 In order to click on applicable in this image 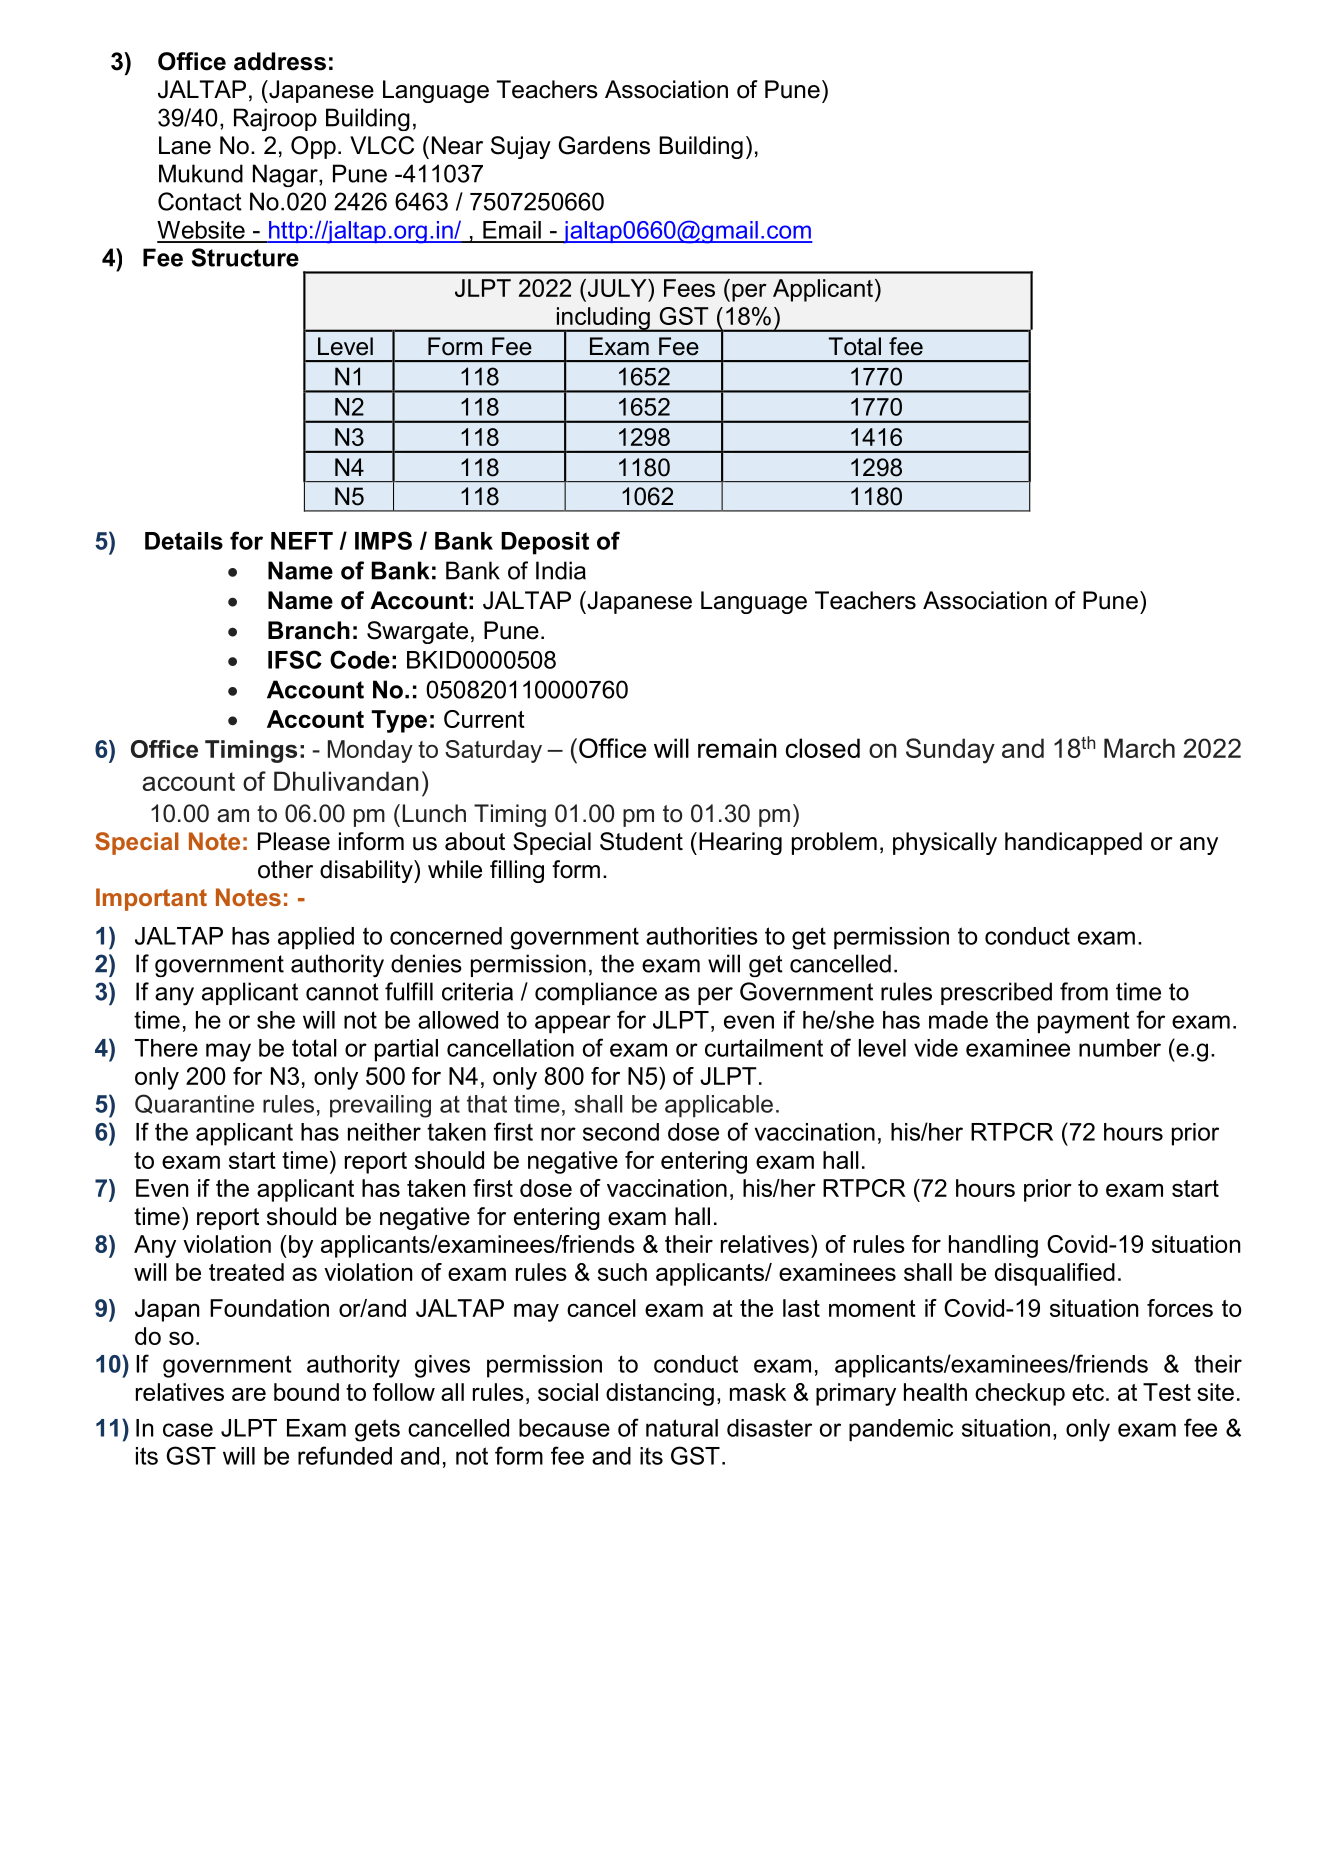, I will do `click(719, 1106)`.
